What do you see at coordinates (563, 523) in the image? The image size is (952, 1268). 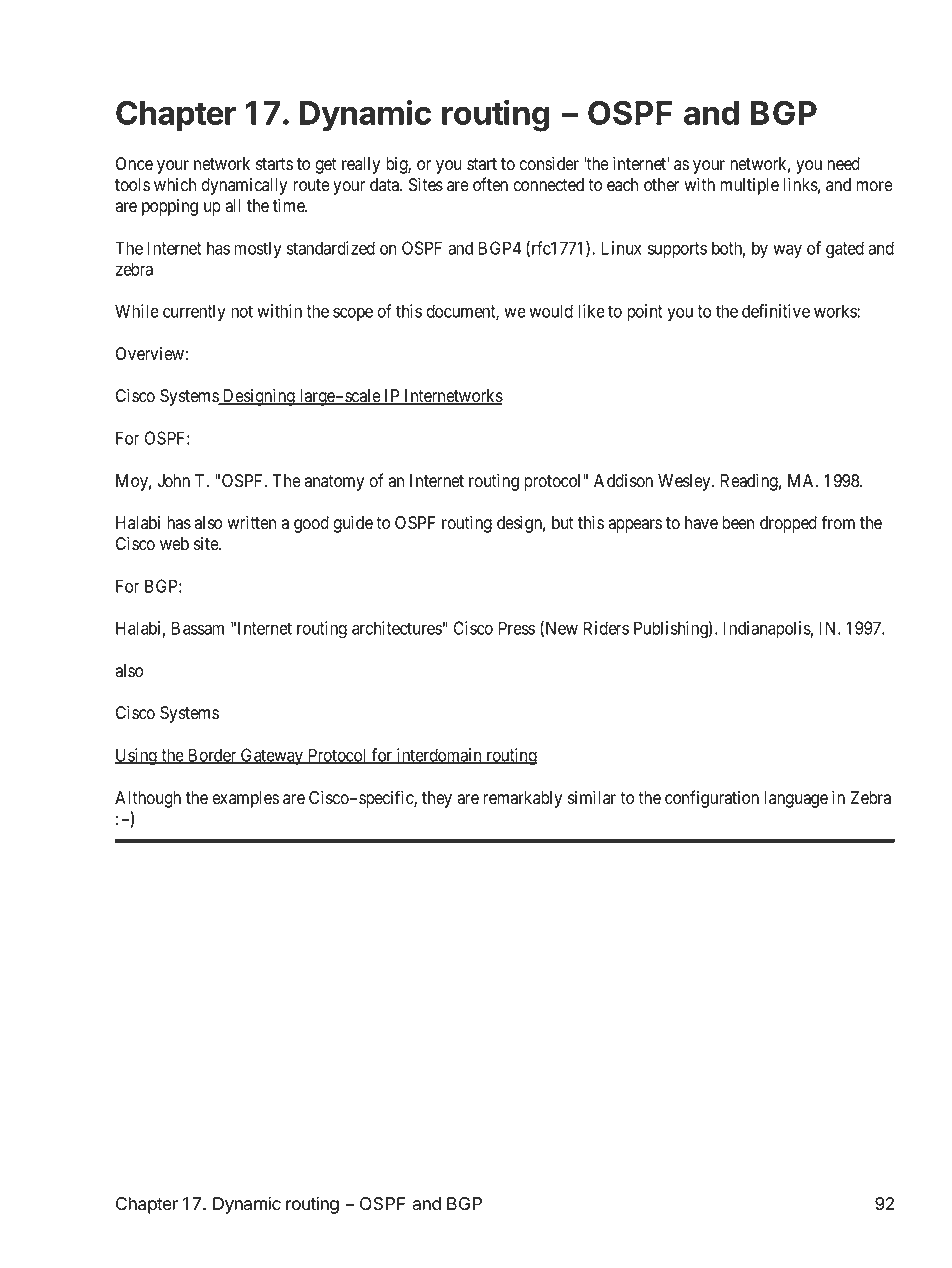 I see `but` at bounding box center [563, 523].
